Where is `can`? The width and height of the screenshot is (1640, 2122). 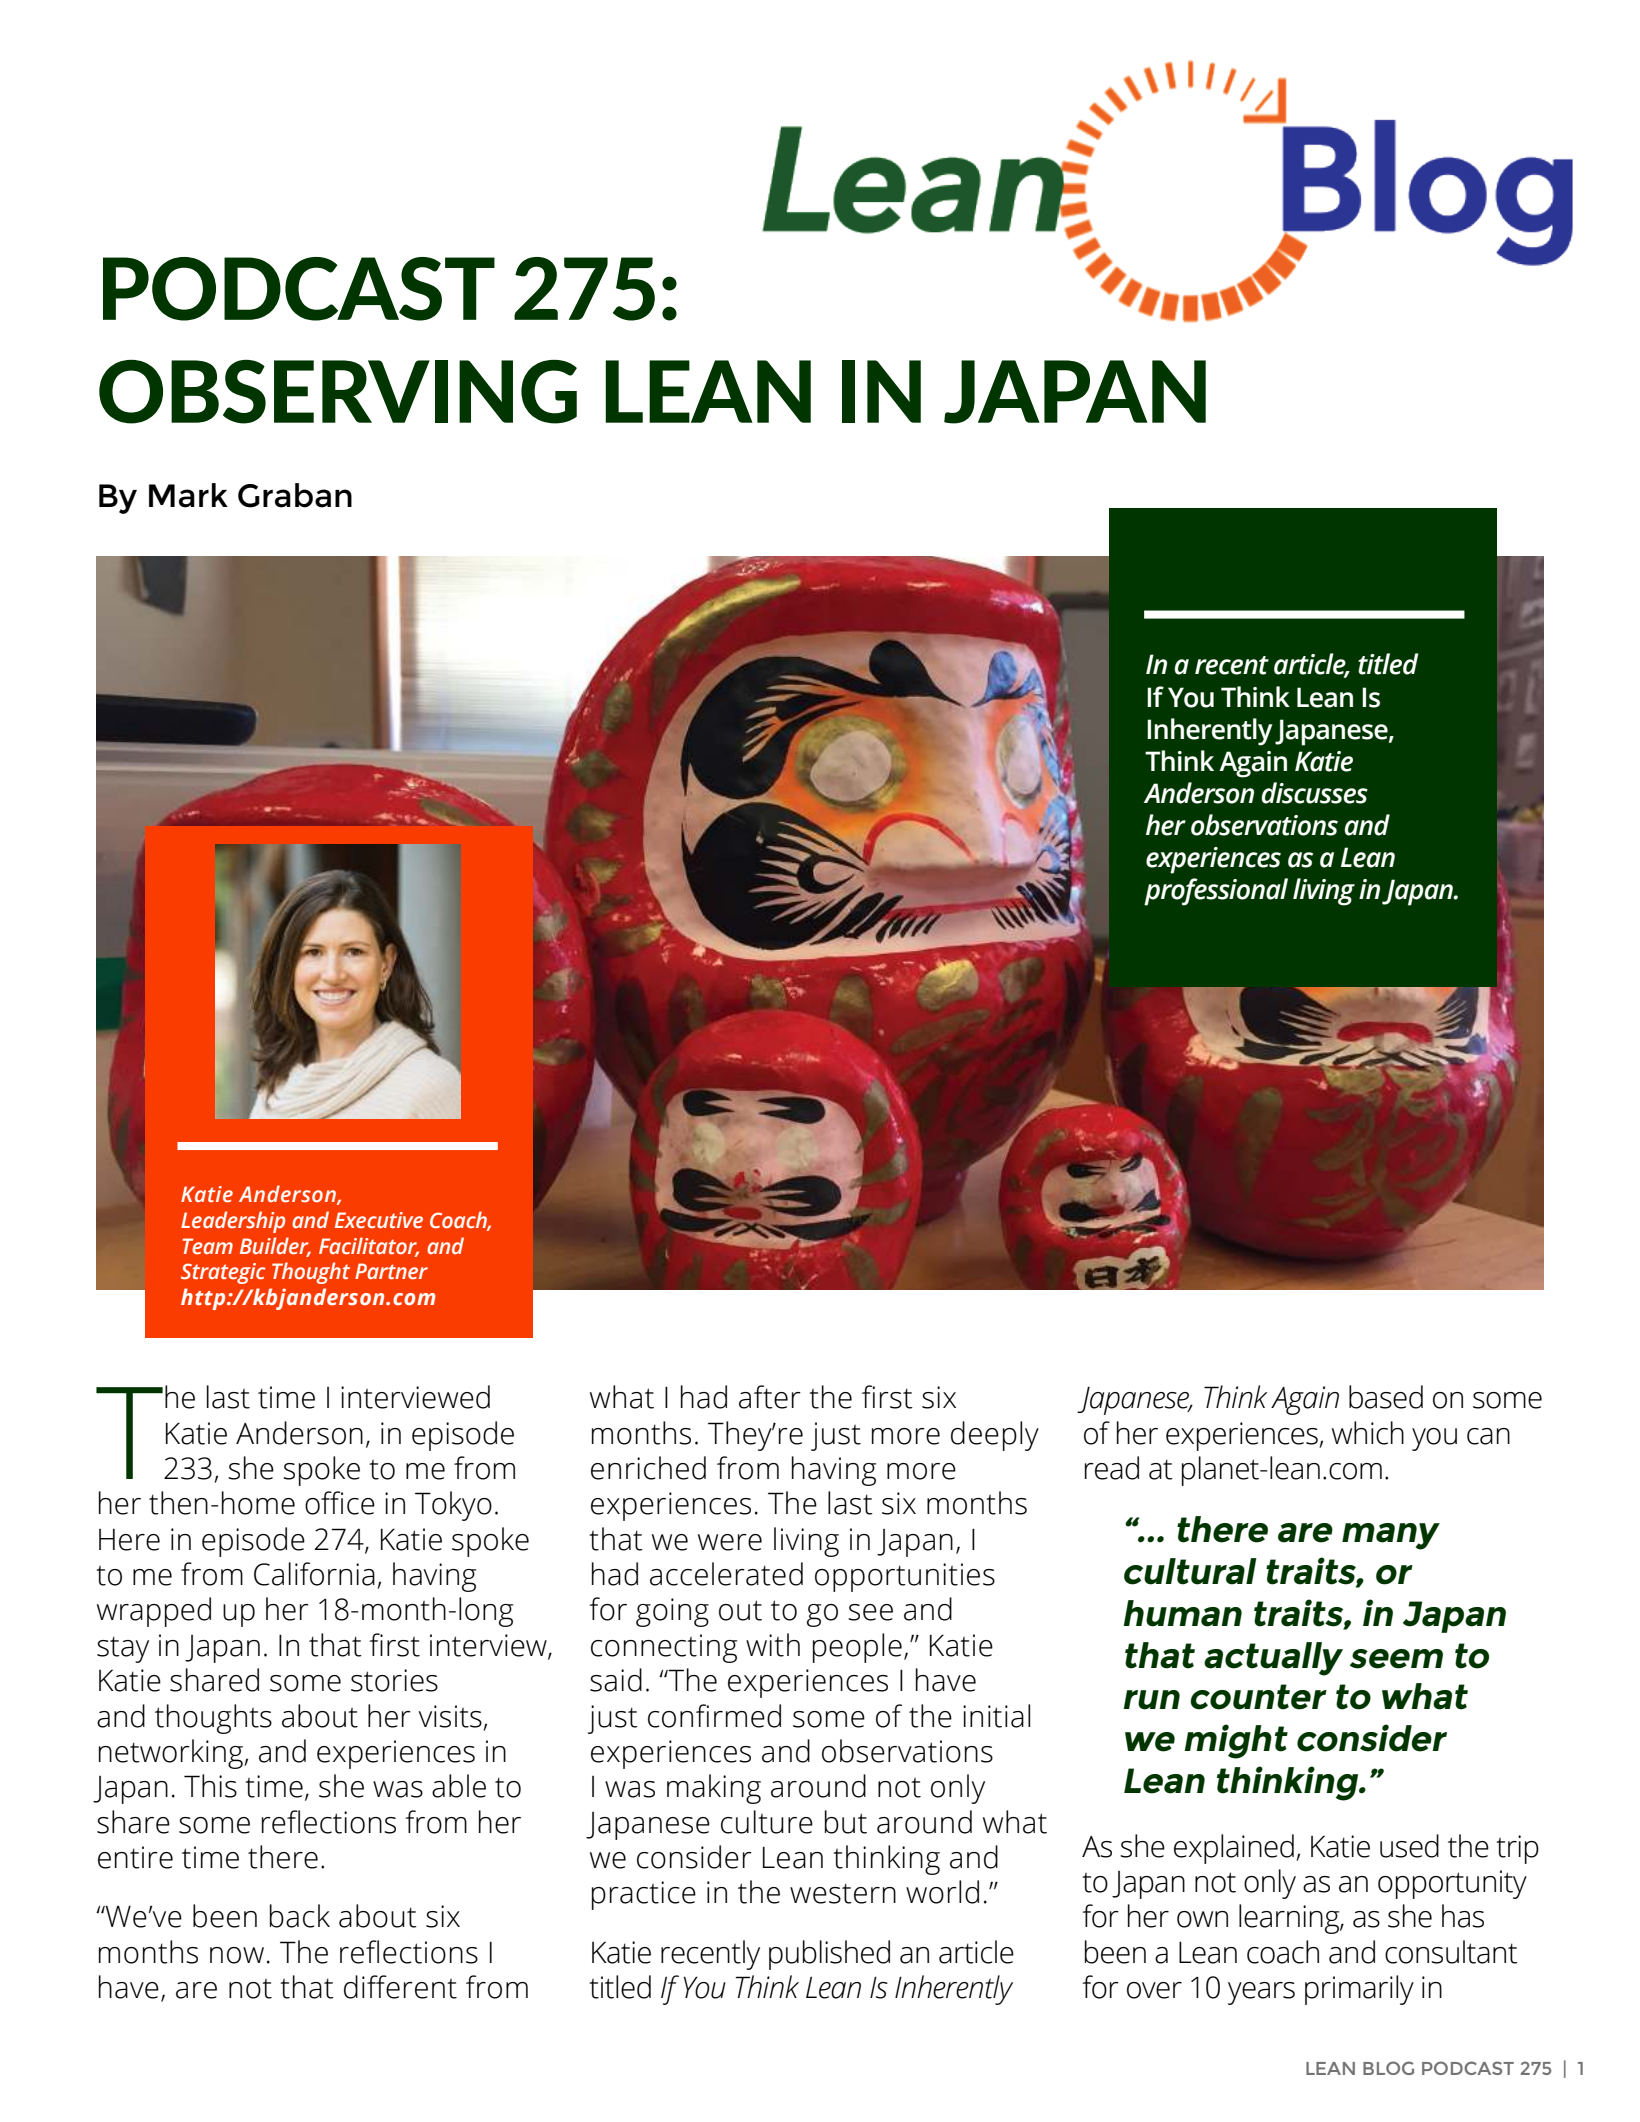 can is located at coordinates (1488, 1436).
